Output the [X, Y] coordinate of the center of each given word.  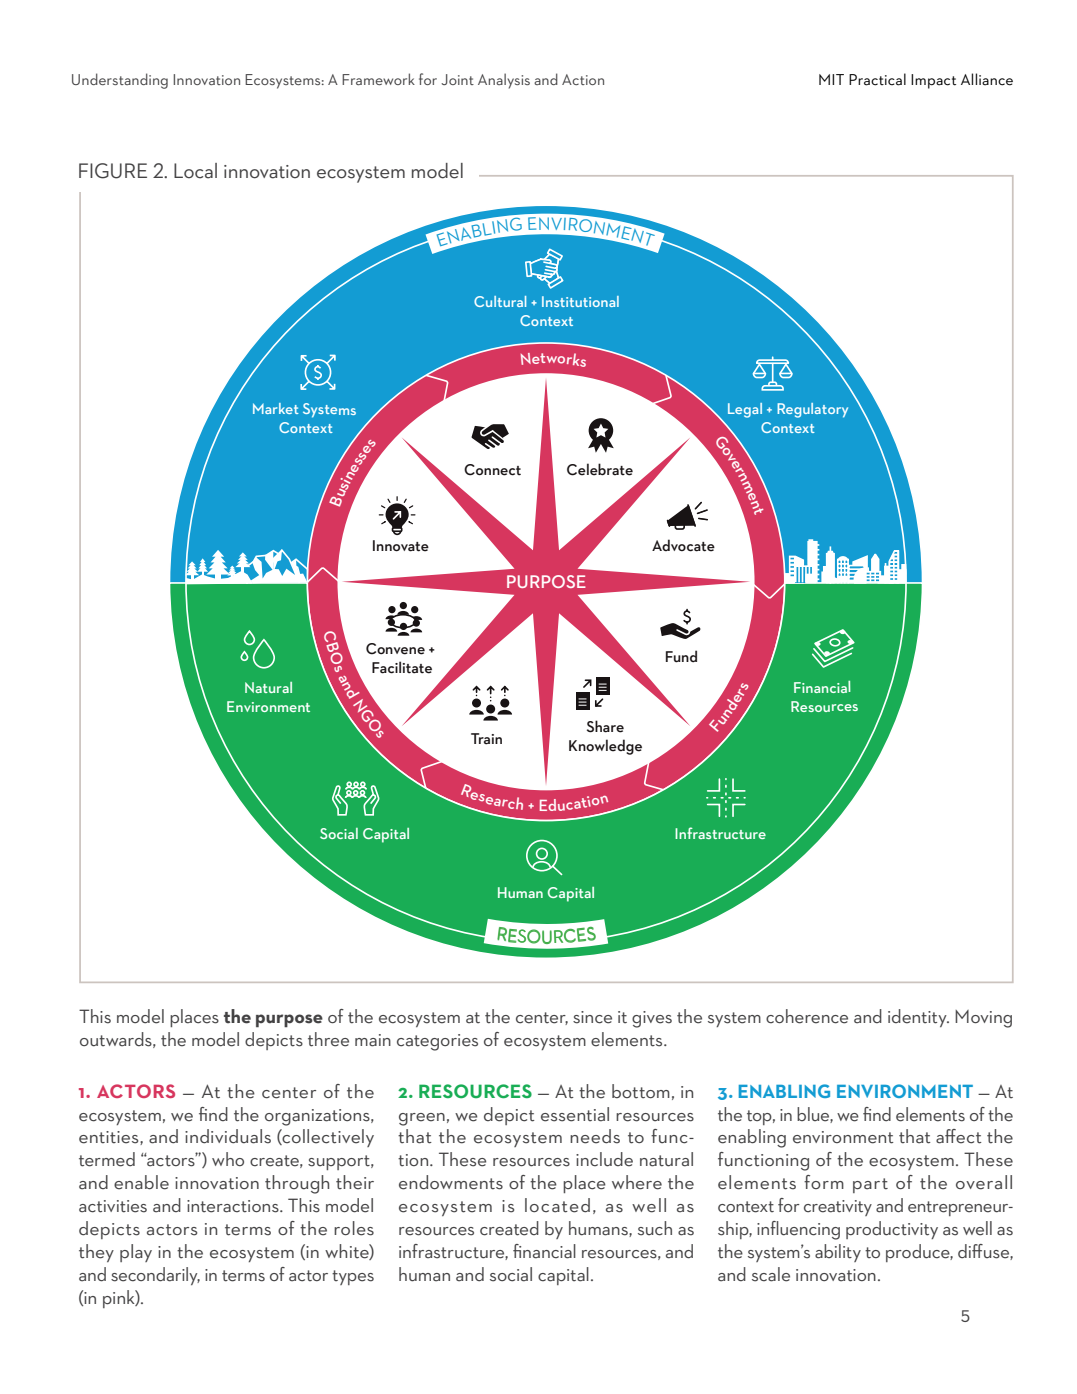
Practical [877, 79]
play [136, 1253]
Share [605, 726]
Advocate [683, 545]
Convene [395, 649]
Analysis [504, 81]
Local [195, 171]
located [557, 1205]
